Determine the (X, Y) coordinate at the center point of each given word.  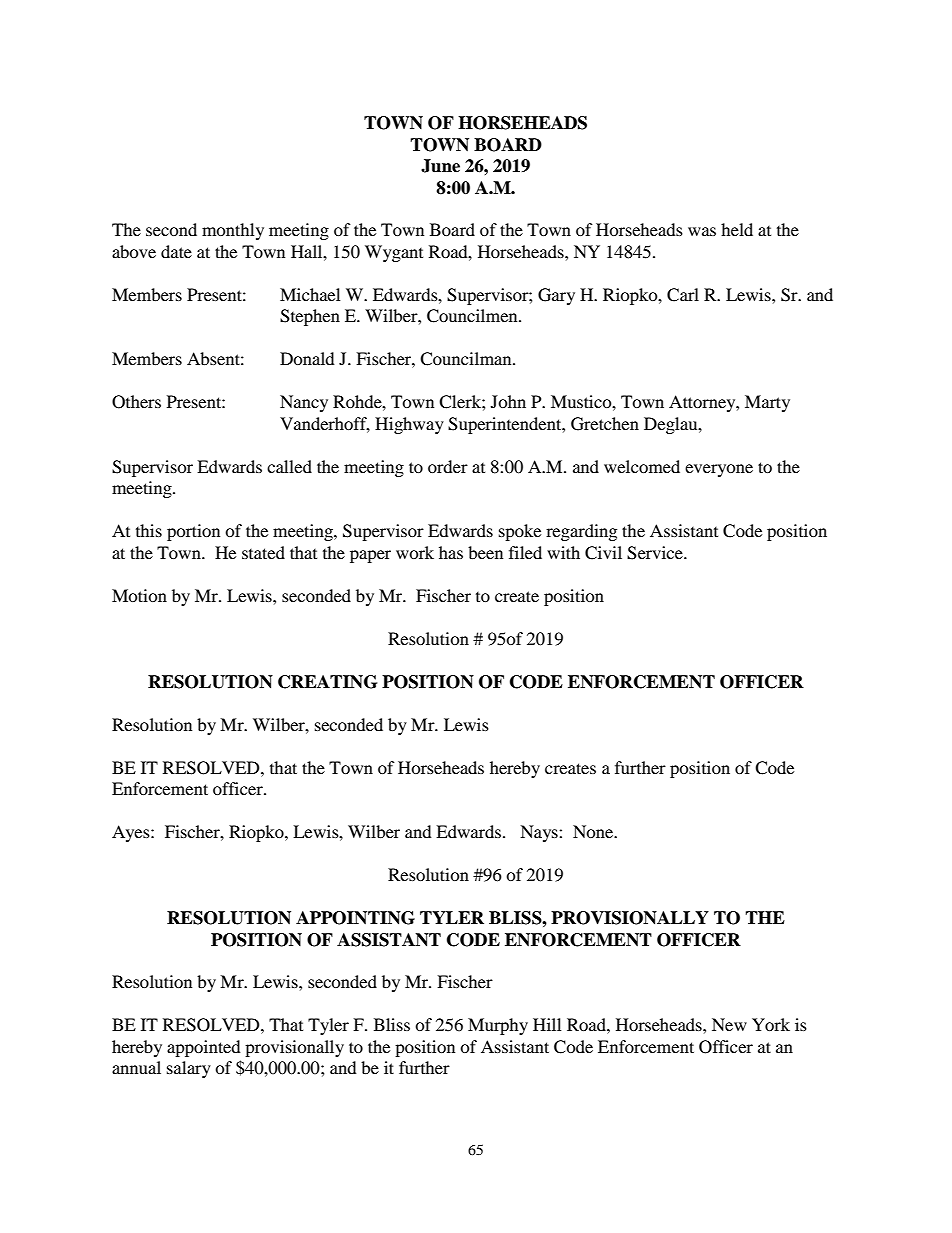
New (729, 1024)
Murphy (498, 1026)
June (440, 166)
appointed (204, 1048)
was (702, 231)
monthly (233, 231)
